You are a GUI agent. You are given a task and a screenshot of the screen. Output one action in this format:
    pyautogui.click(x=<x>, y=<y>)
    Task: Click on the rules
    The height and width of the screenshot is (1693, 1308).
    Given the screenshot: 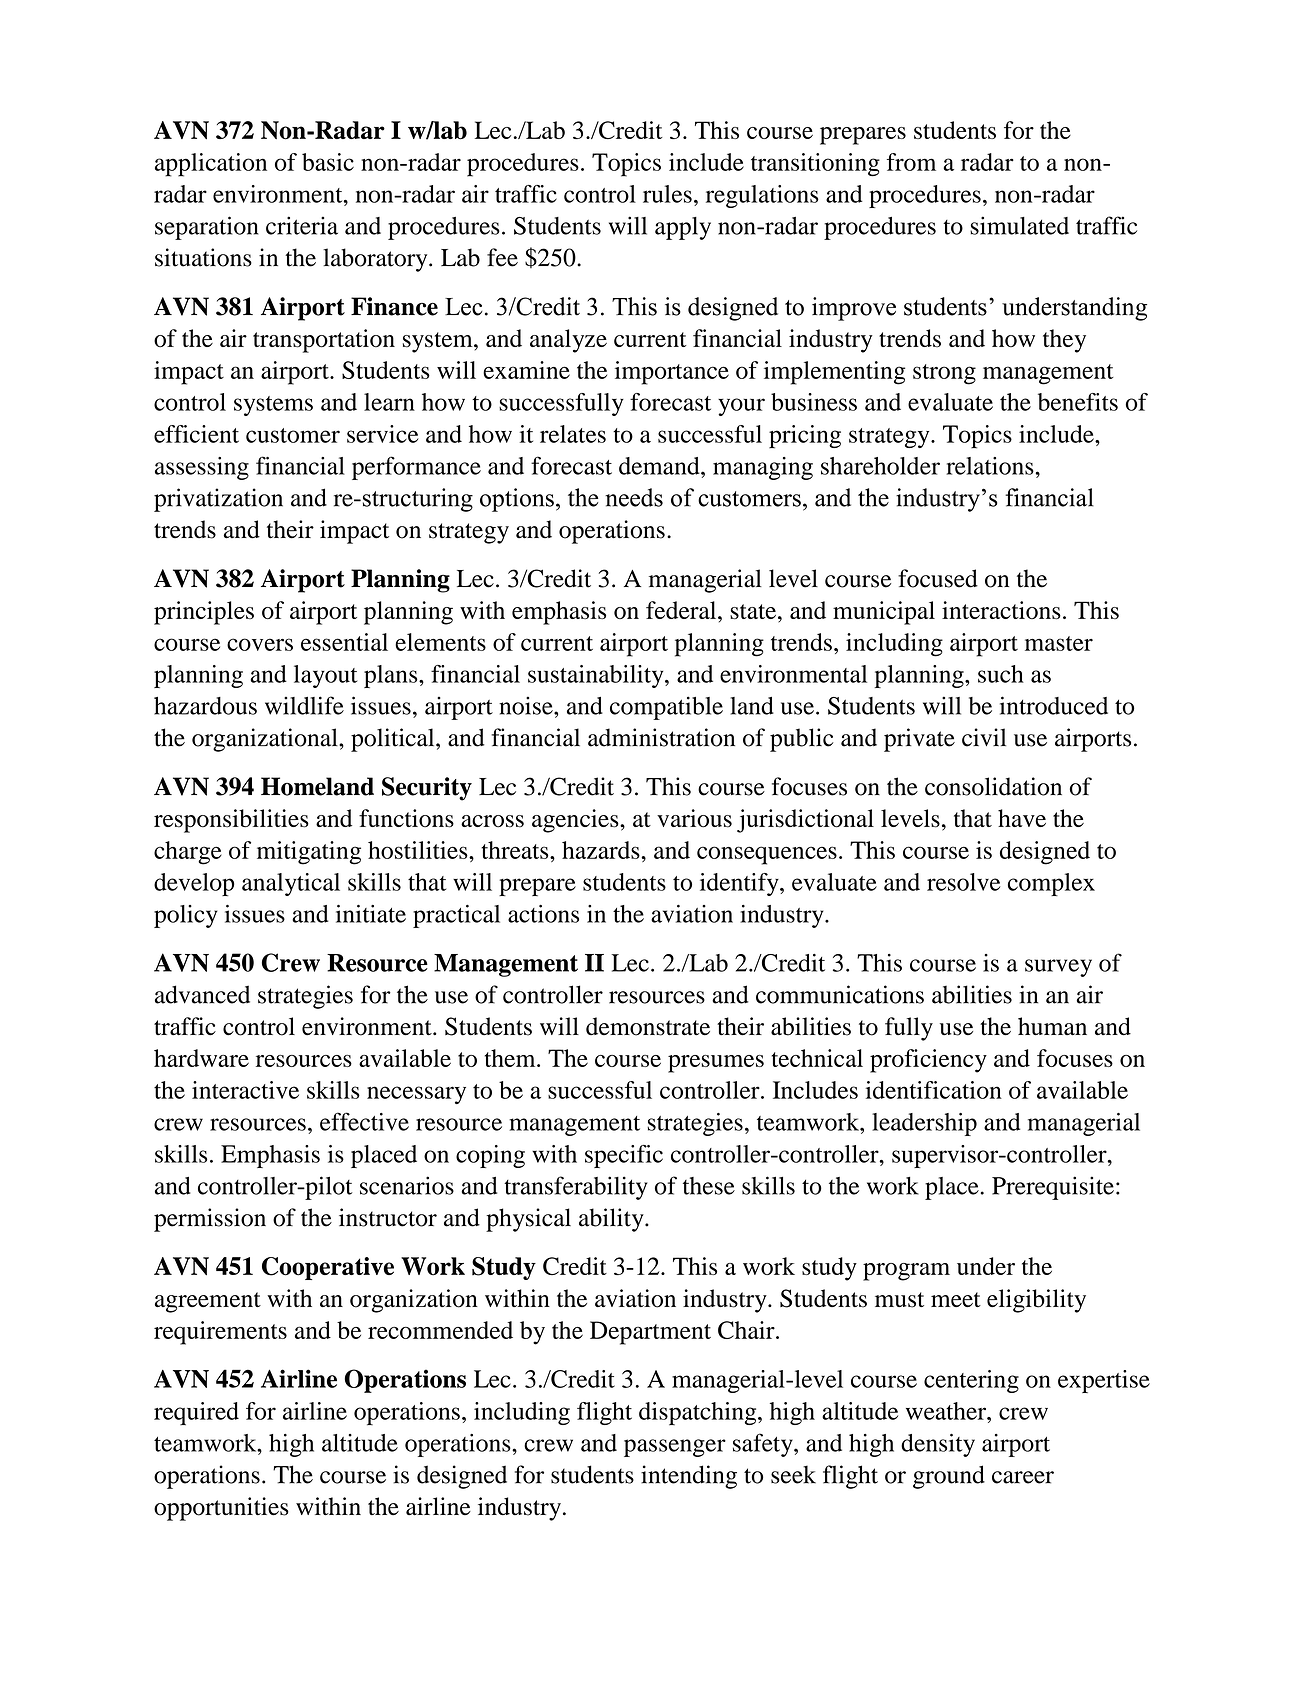 What is the action you would take?
    pyautogui.click(x=667, y=194)
